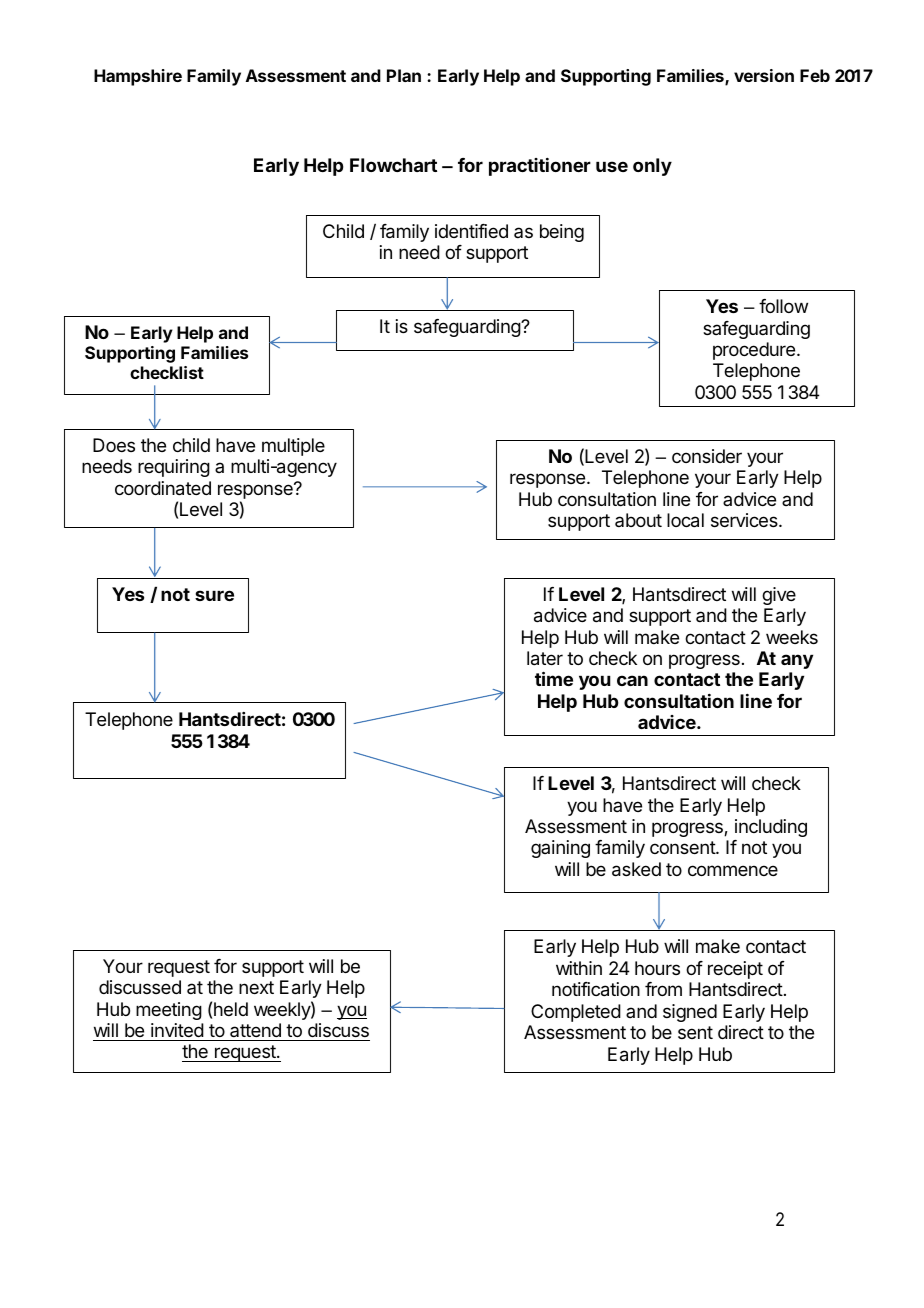 The width and height of the screenshot is (924, 1308). What do you see at coordinates (764, 75) in the screenshot?
I see `version` at bounding box center [764, 75].
